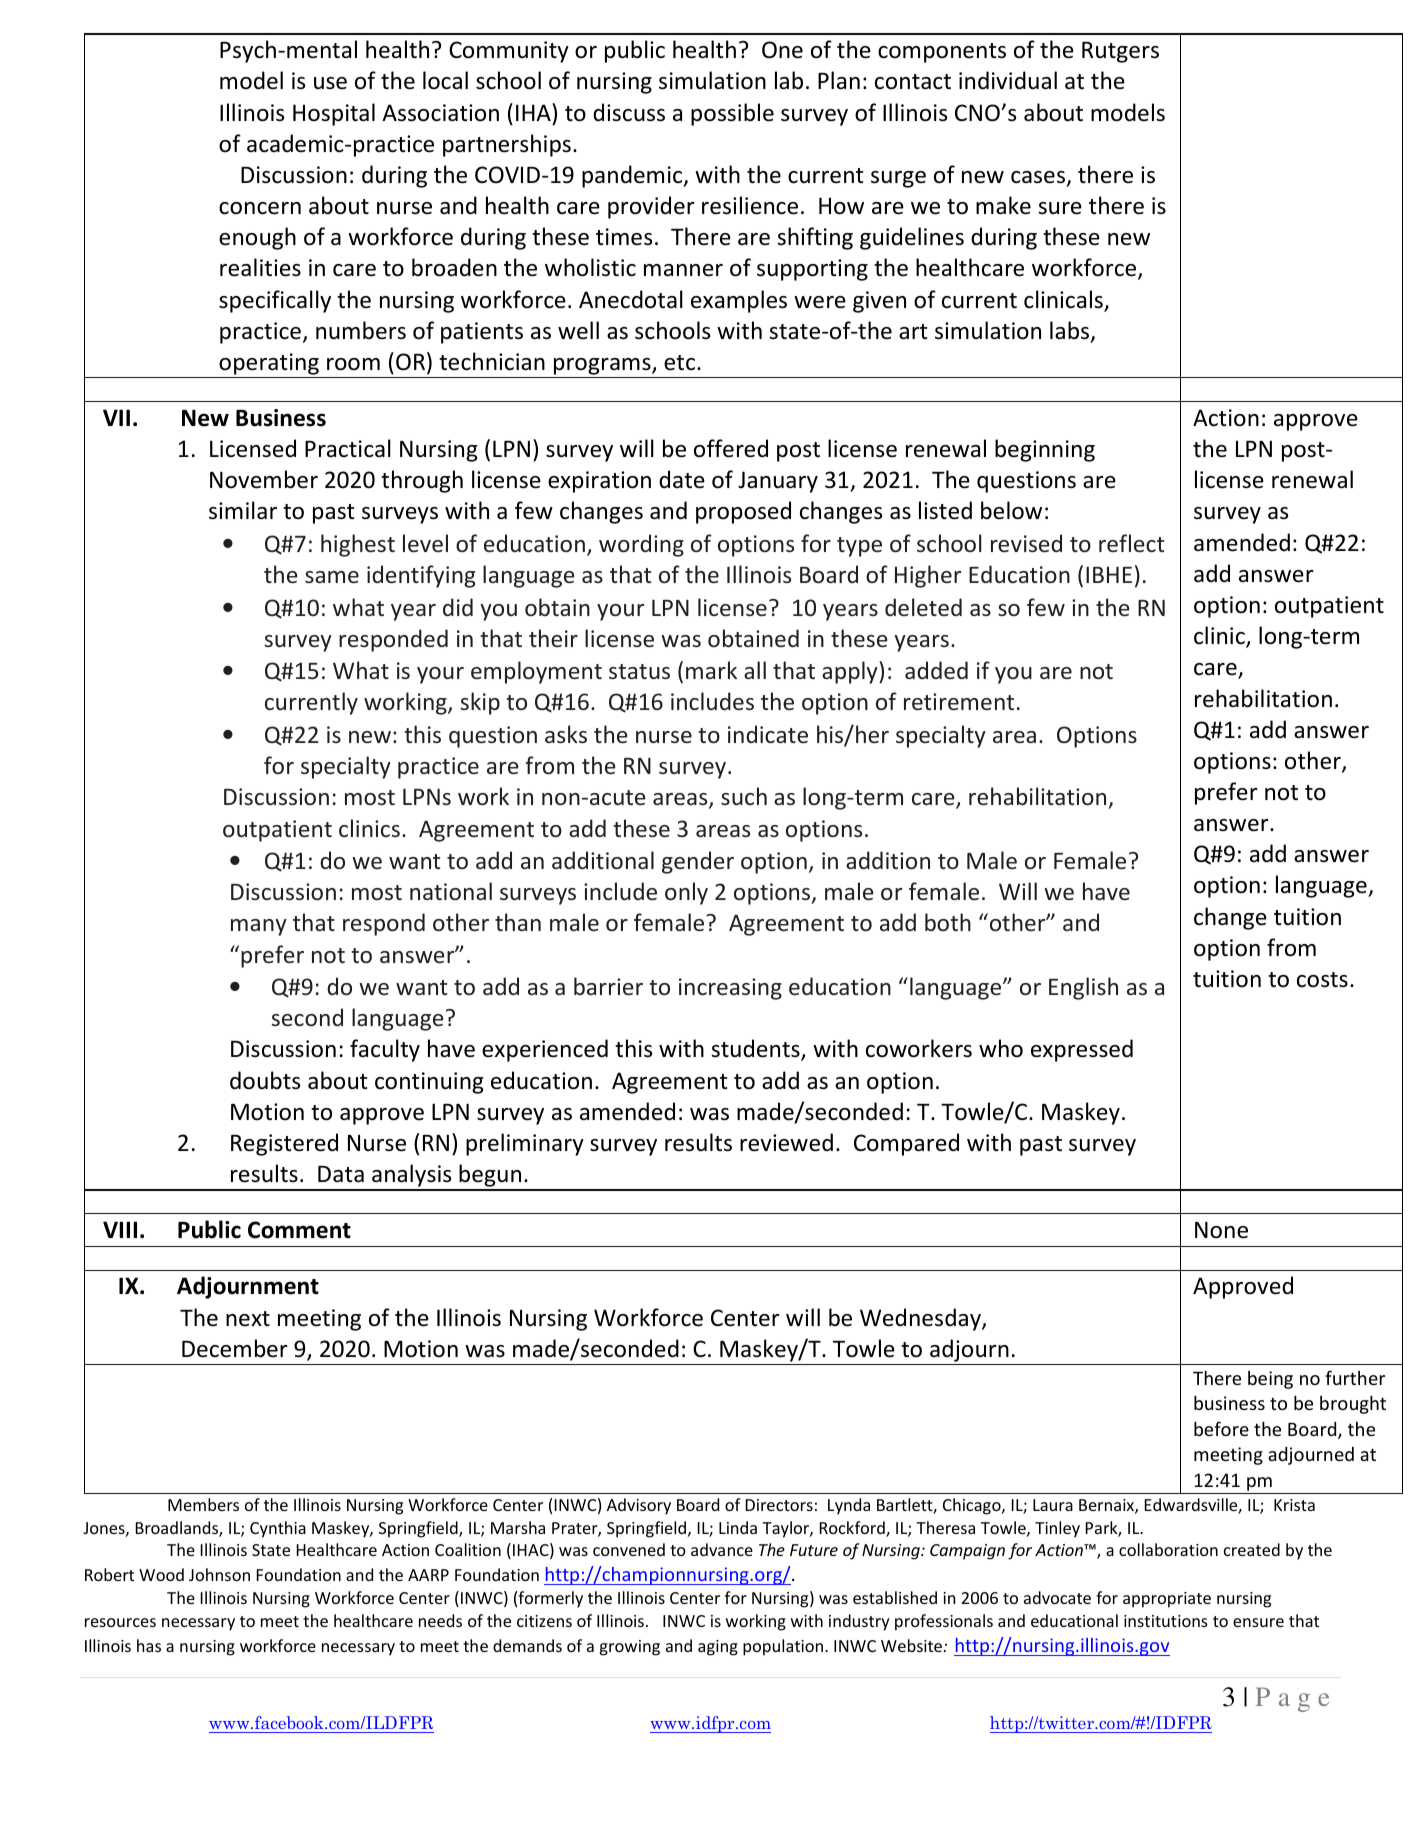 The image size is (1421, 1838). I want to click on costs, so click(1322, 980).
